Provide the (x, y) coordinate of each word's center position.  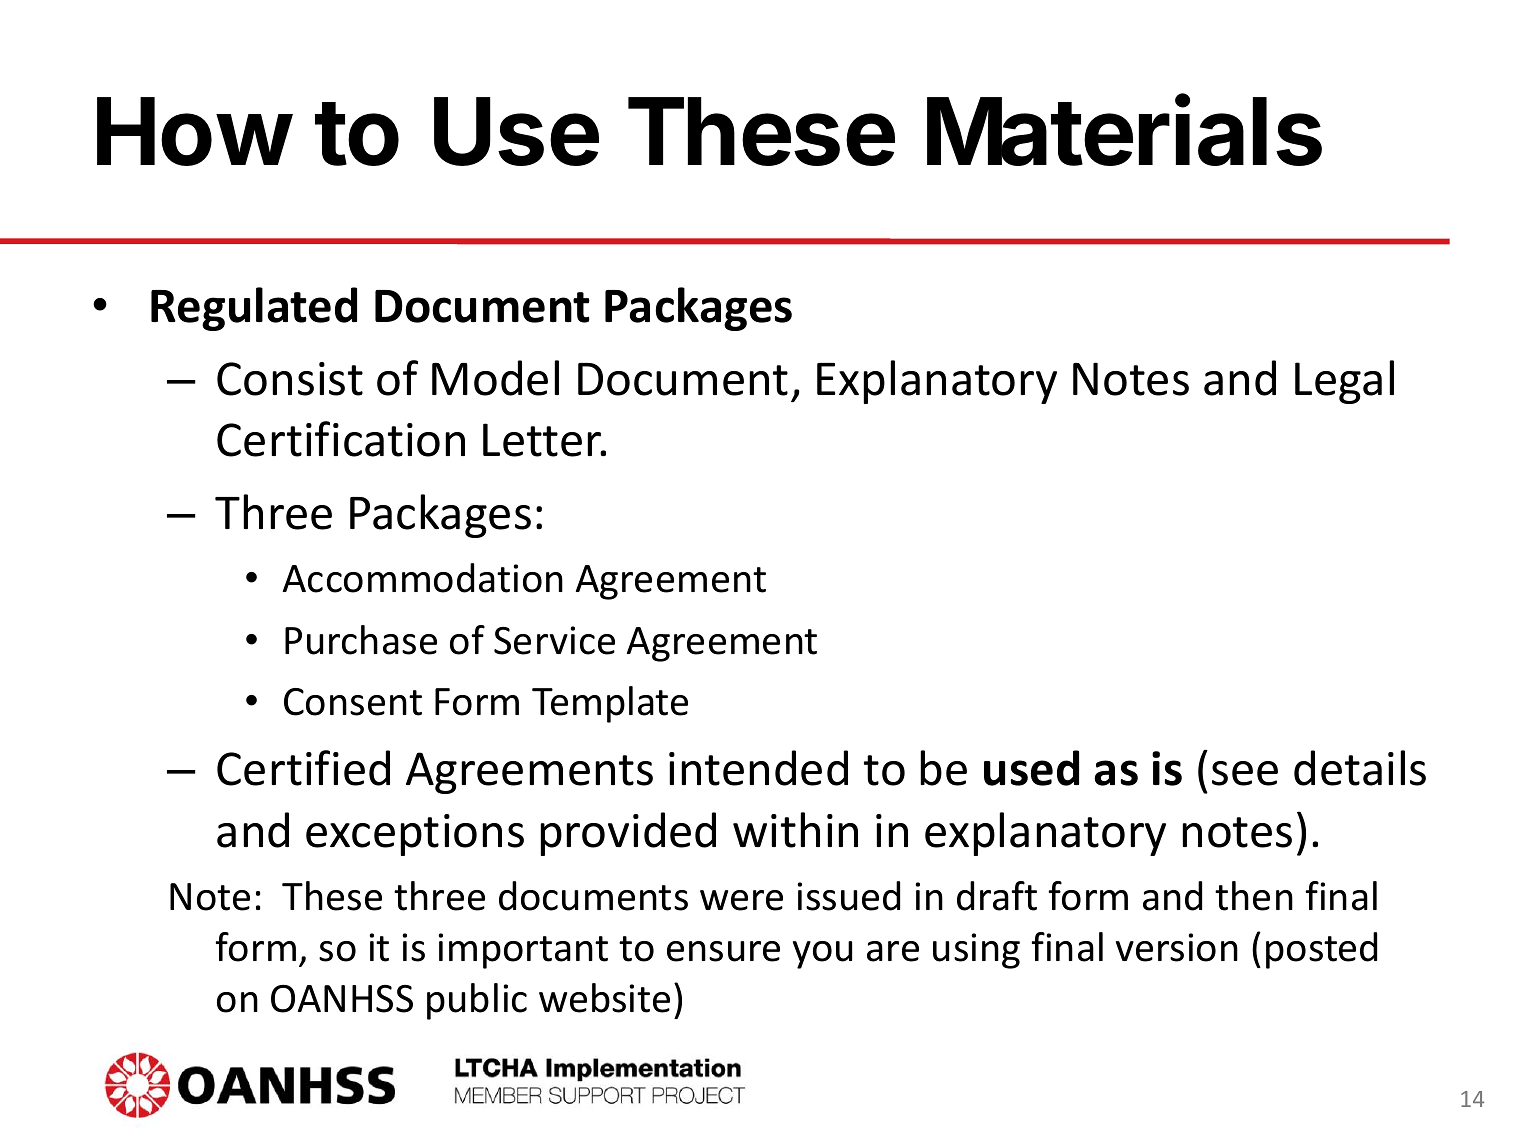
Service (554, 640)
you (822, 955)
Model (495, 378)
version (1177, 947)
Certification (341, 439)
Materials (1124, 131)
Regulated (254, 309)
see (1245, 773)
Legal (1344, 382)
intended (758, 768)
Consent (353, 702)
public (477, 1001)
